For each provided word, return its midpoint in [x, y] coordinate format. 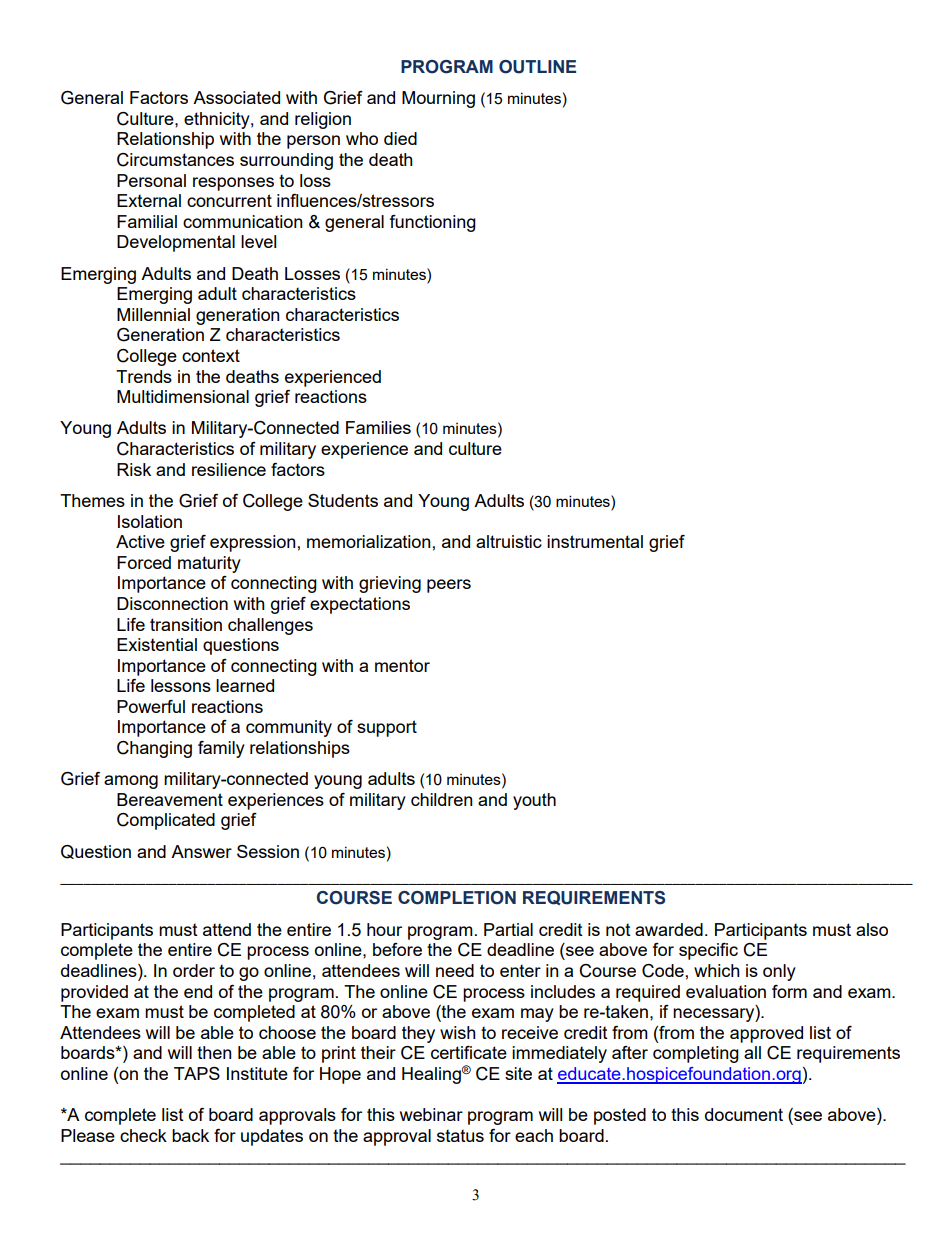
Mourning [438, 99]
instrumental [595, 541]
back [190, 1135]
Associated [236, 97]
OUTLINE [537, 67]
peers [449, 586]
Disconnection [172, 603]
